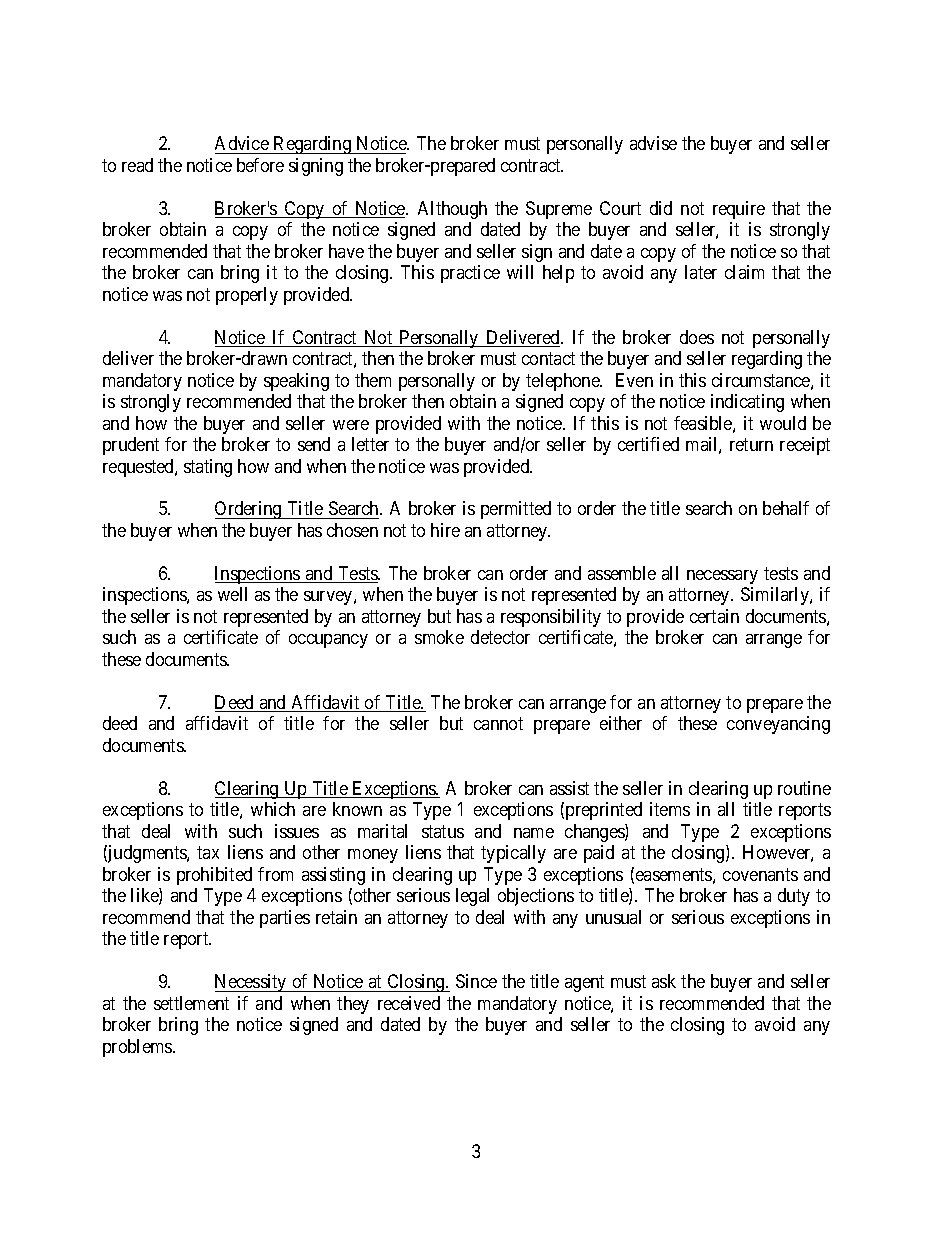 The image size is (952, 1233). I want to click on which, so click(273, 809).
